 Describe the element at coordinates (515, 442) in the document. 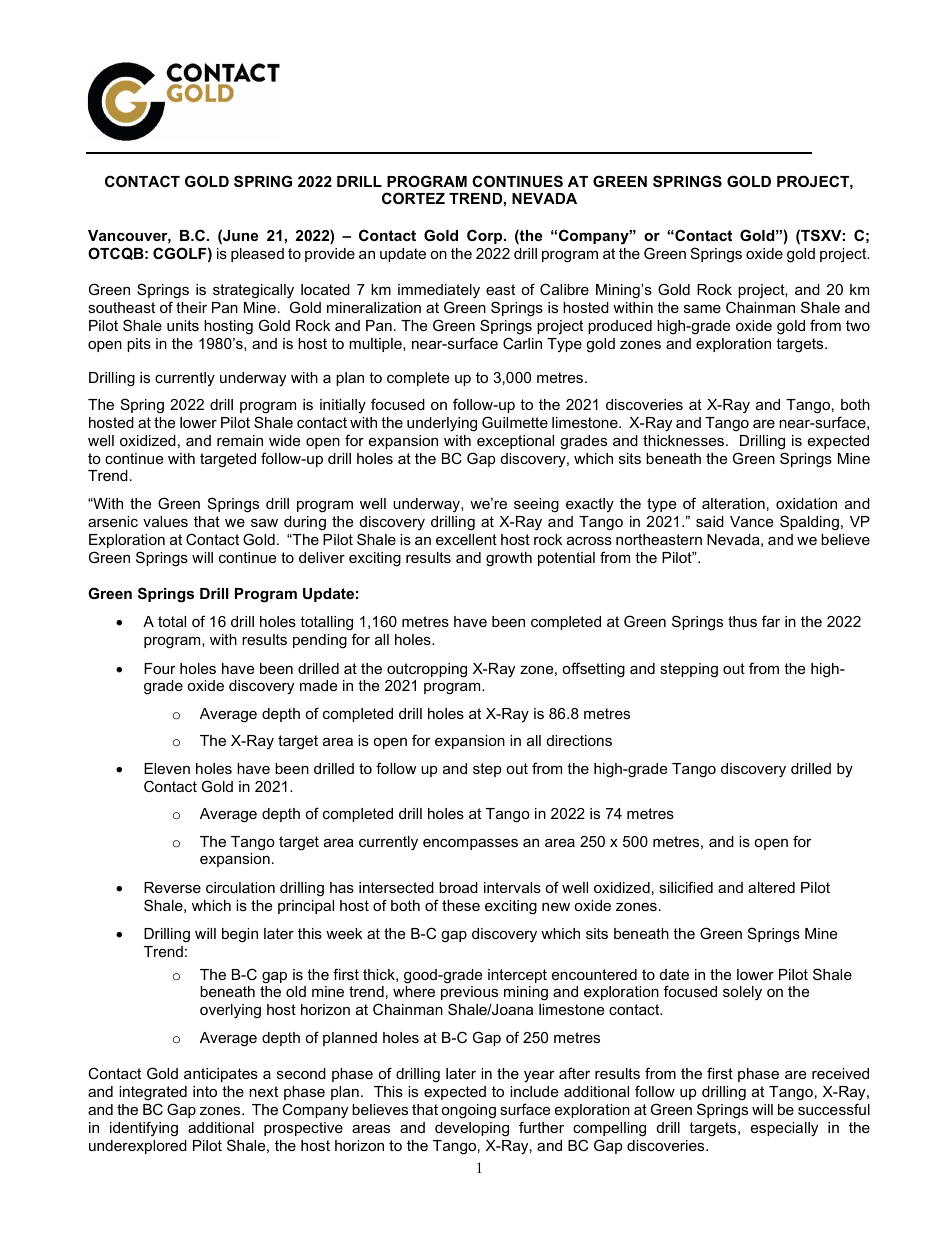

I see `exceptional` at that location.
